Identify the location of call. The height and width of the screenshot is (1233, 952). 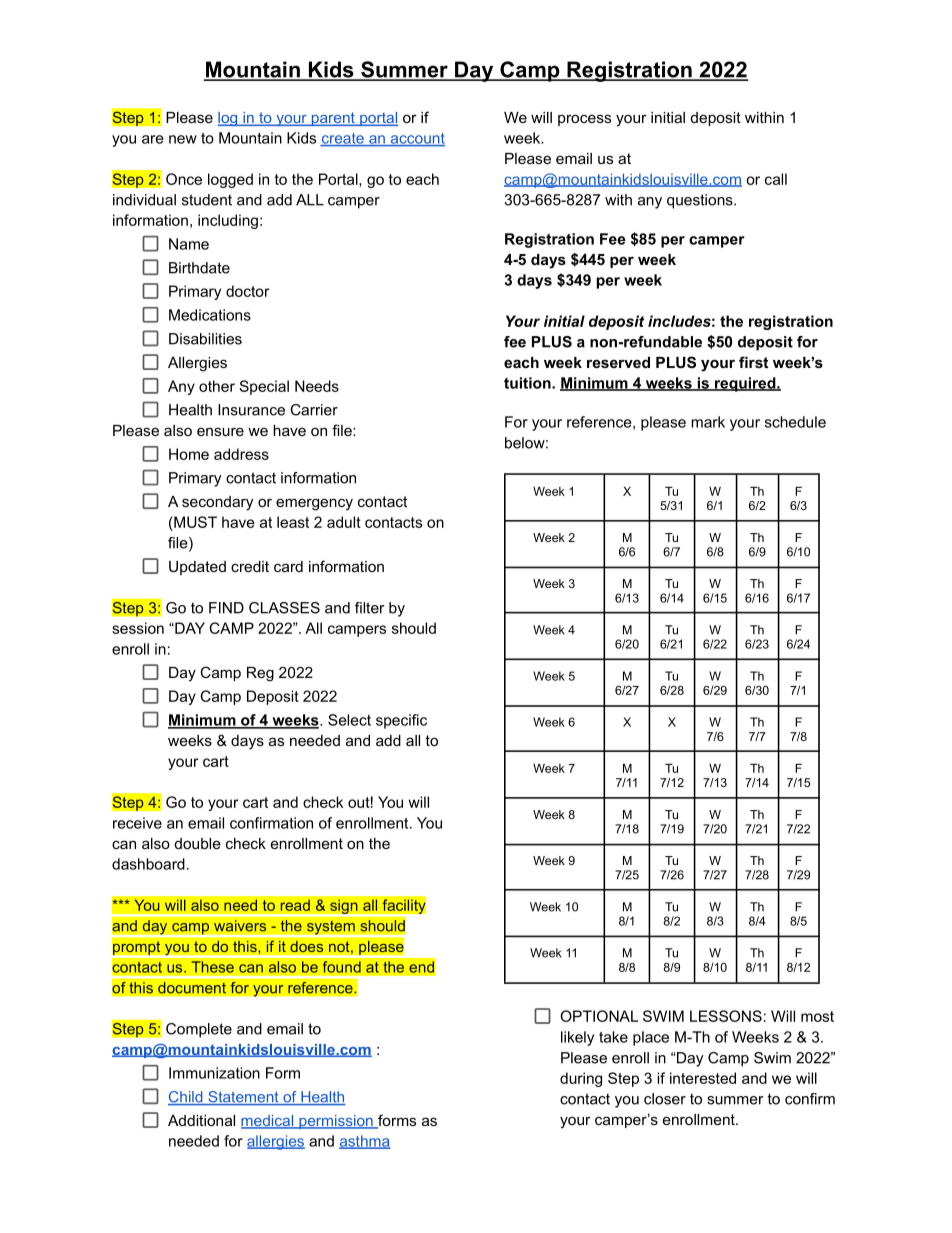
(776, 179).
